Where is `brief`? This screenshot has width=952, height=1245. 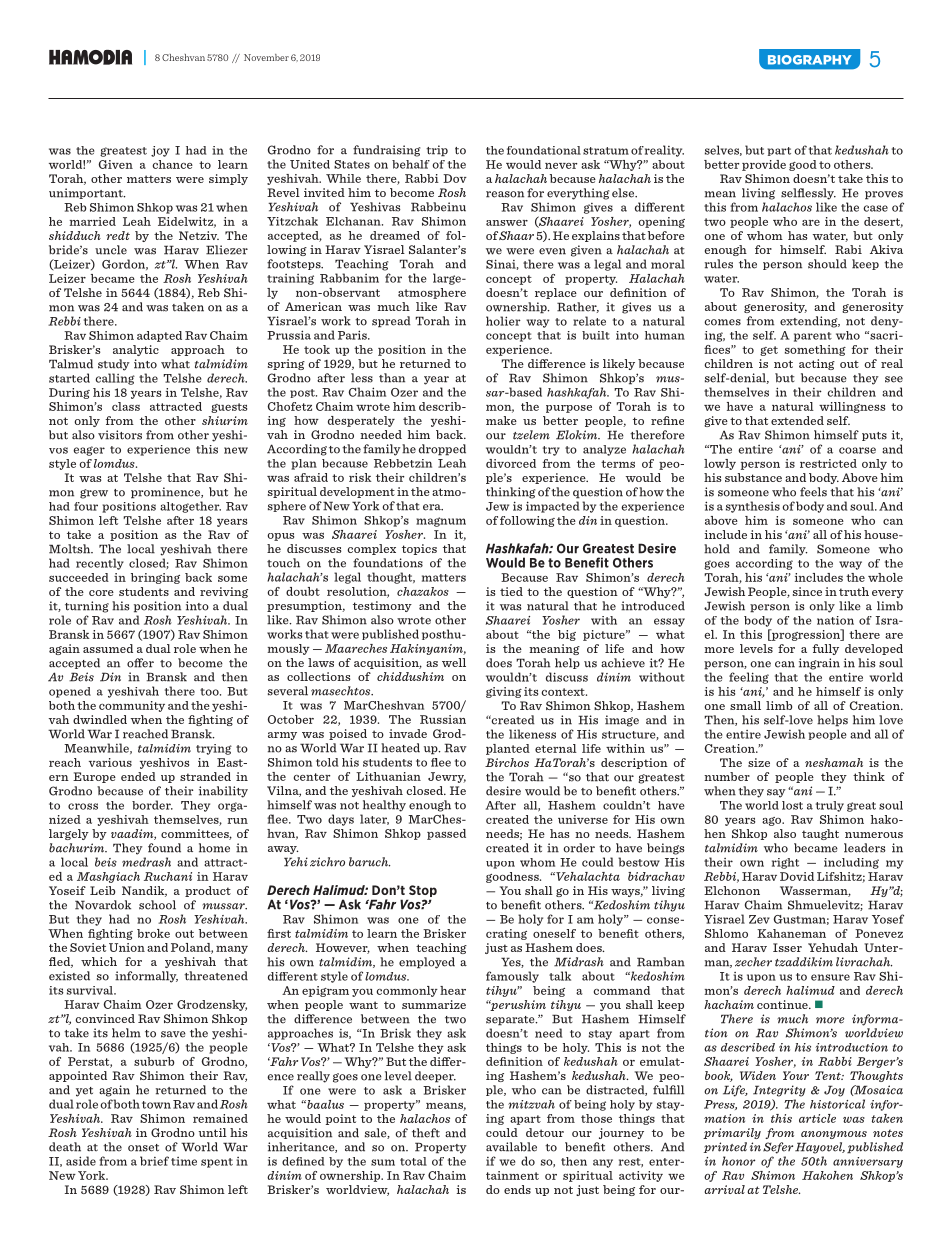
brief is located at coordinates (154, 1161).
